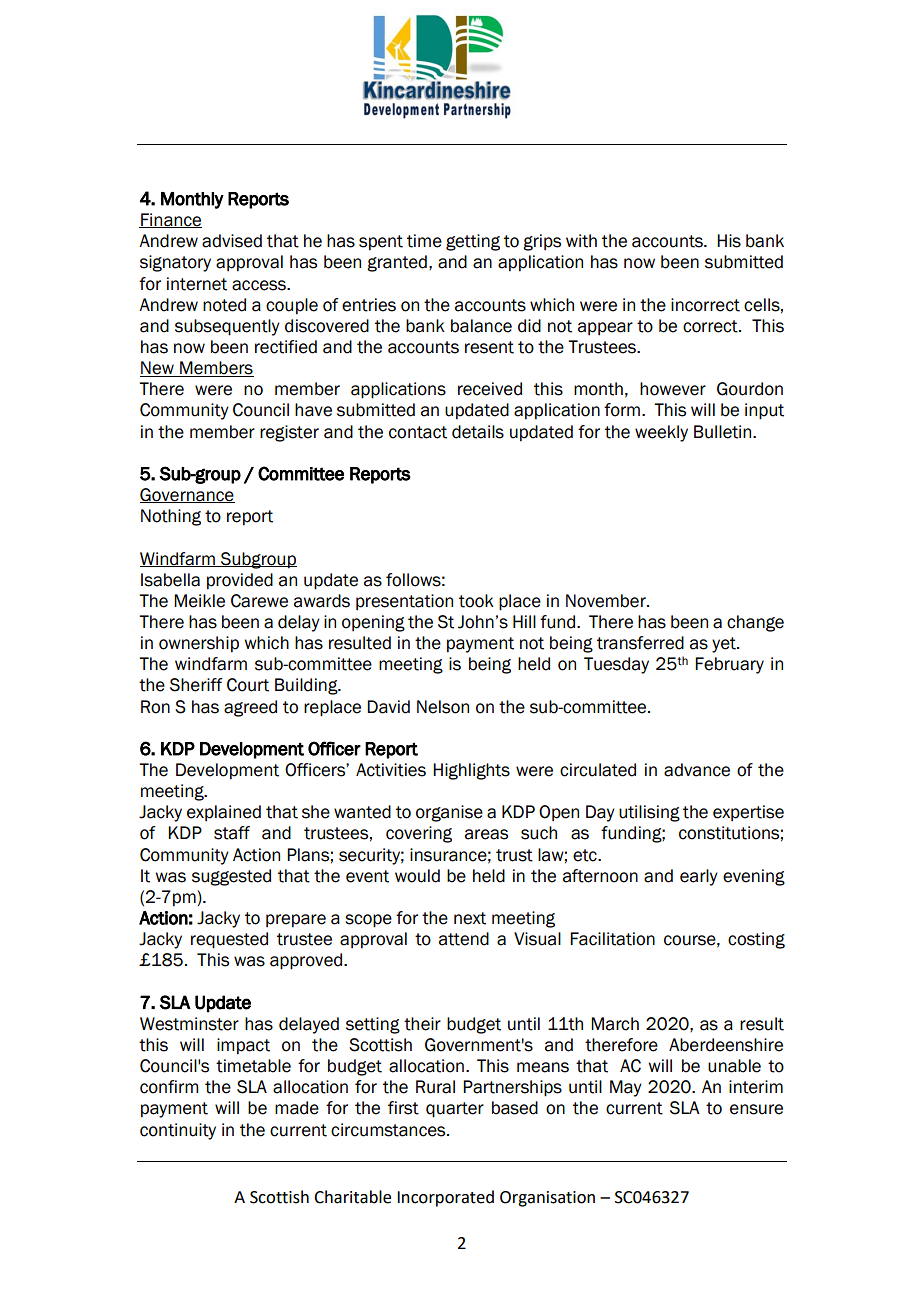 The image size is (924, 1309). Describe the element at coordinates (661, 433) in the screenshot. I see `weekly` at that location.
